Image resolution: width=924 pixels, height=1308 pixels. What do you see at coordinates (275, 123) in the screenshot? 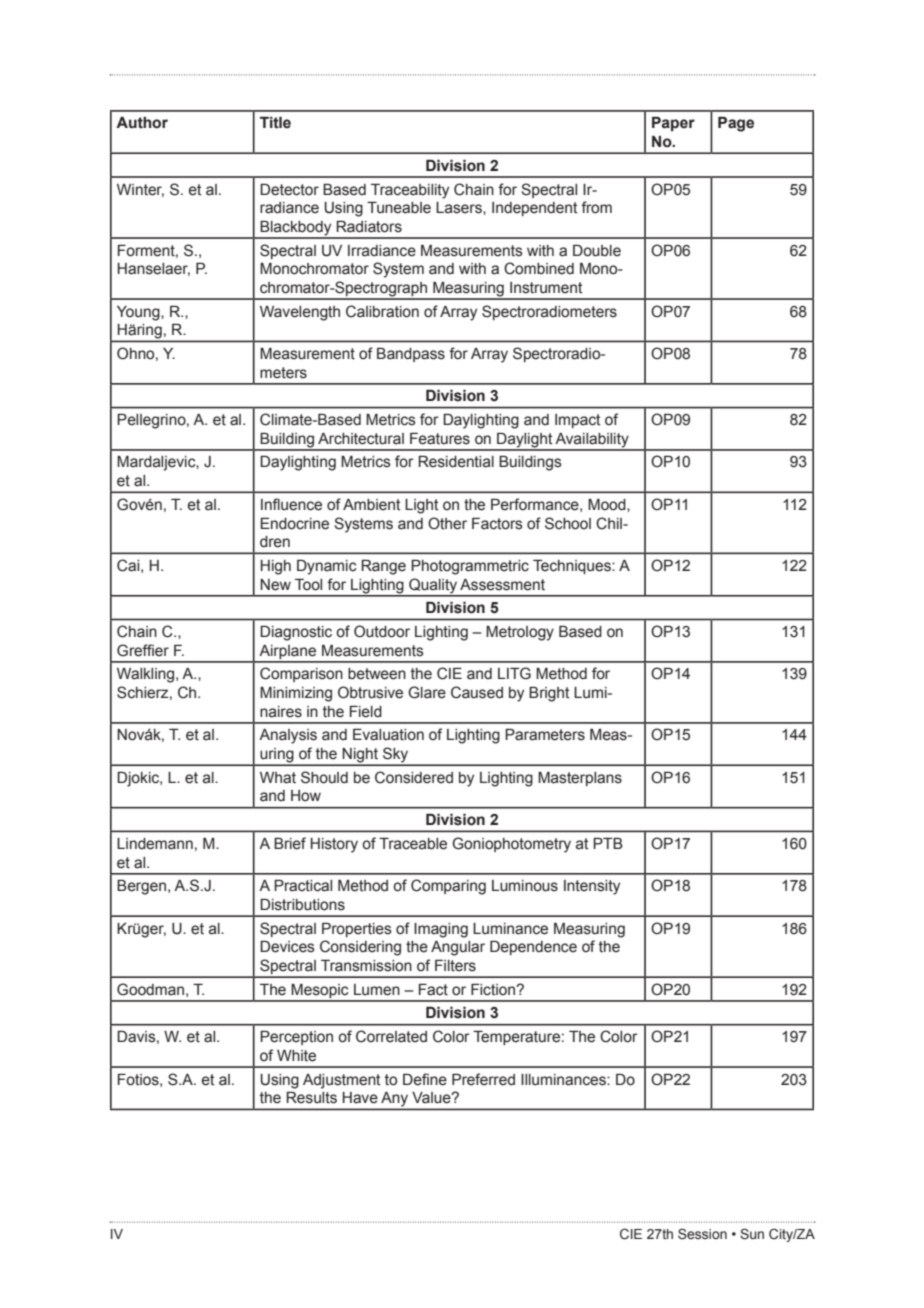
I see `Title` at bounding box center [275, 123].
